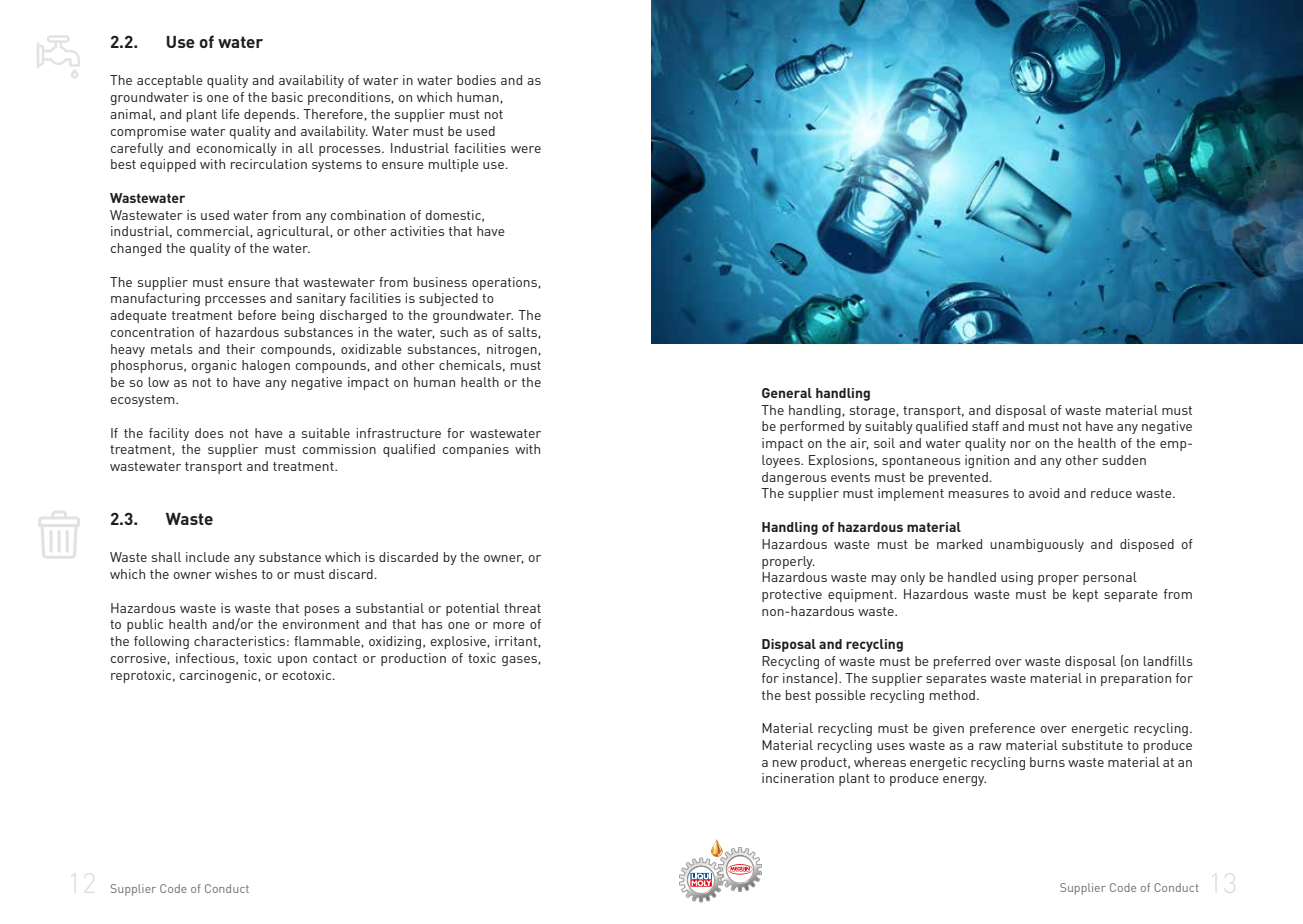 The width and height of the document is (1303, 924). Describe the element at coordinates (287, 97) in the document. I see `basic` at that location.
